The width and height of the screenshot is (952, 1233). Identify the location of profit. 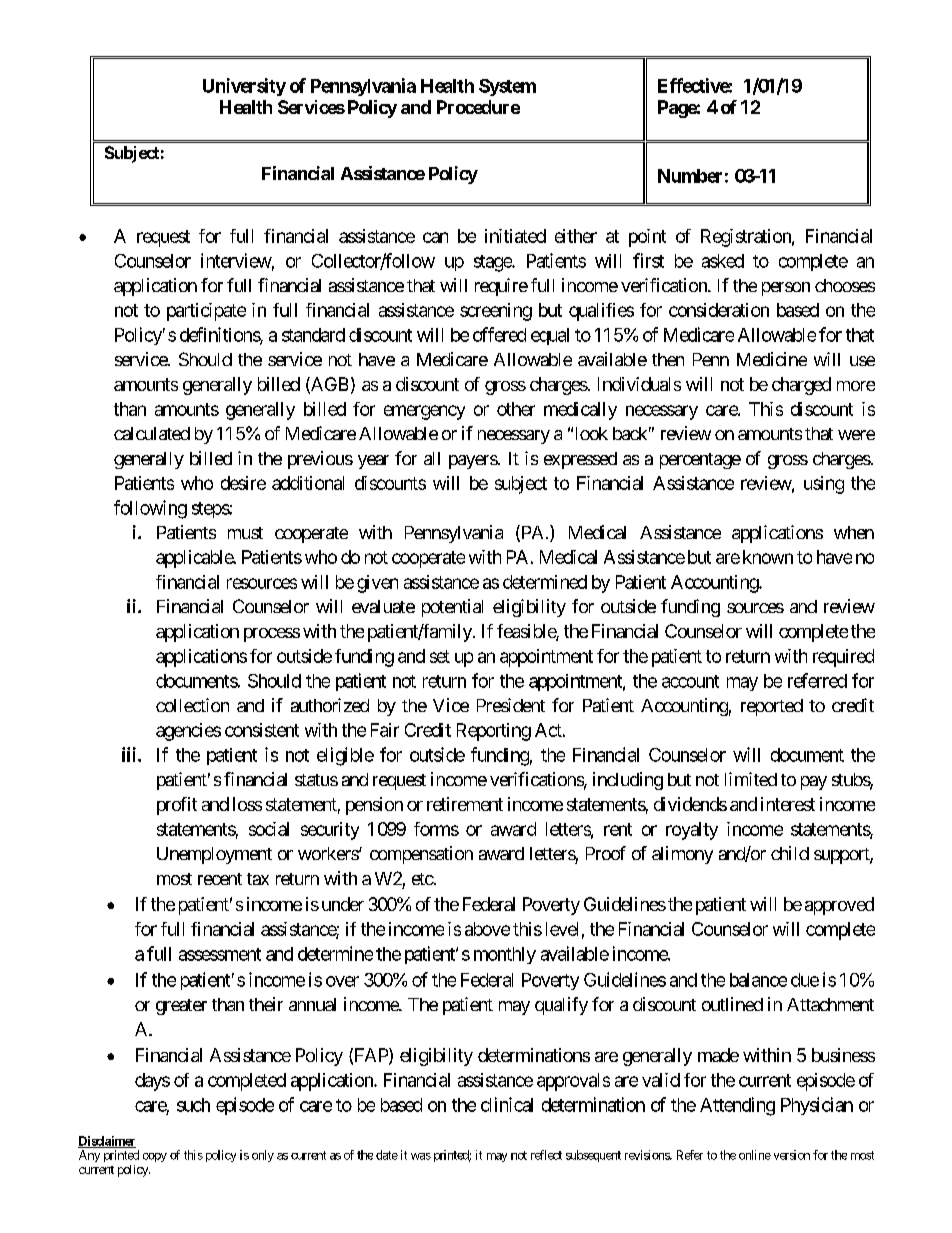
(177, 806).
